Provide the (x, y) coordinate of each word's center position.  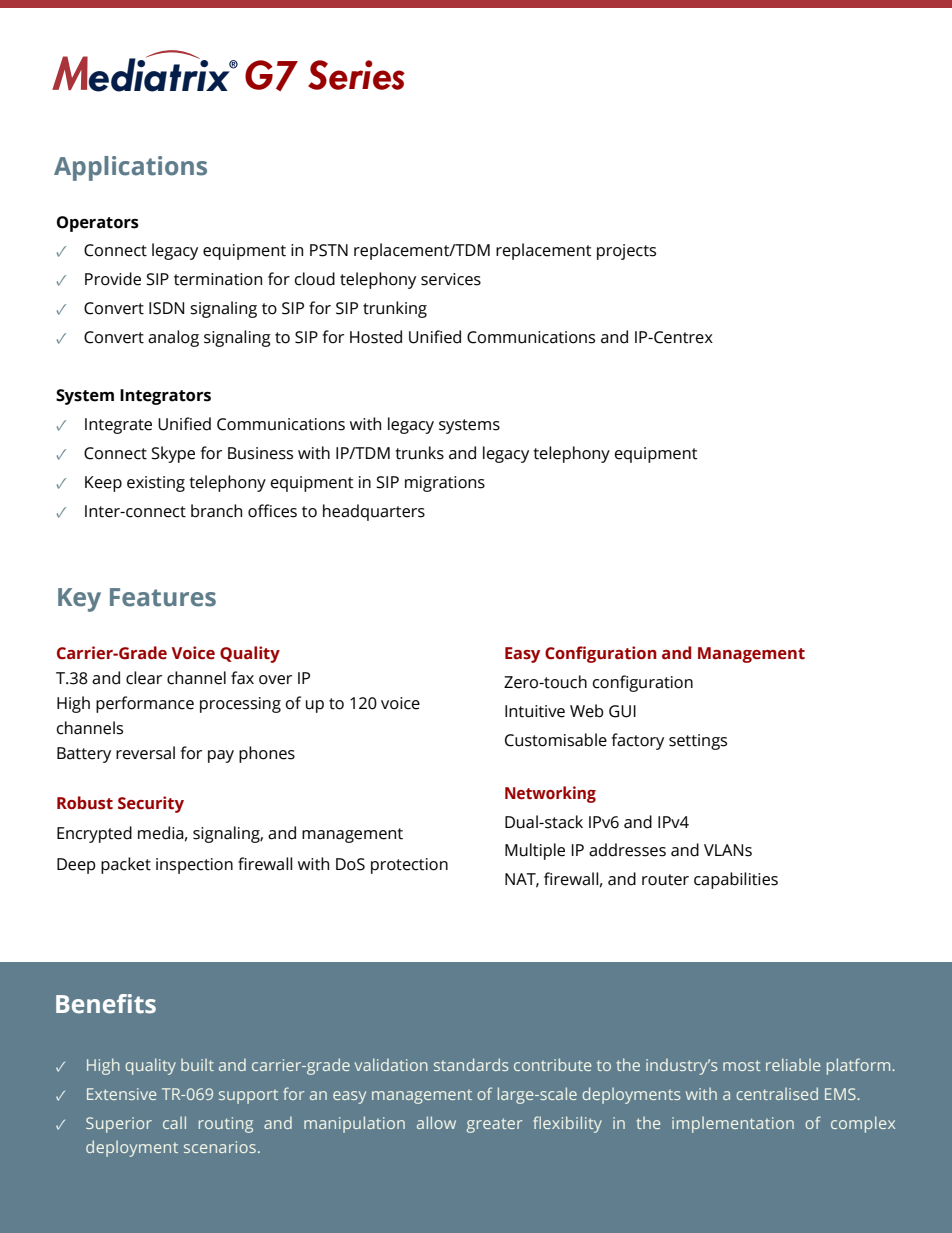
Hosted (376, 337)
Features (163, 597)
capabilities (736, 880)
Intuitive (535, 711)
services (451, 279)
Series (356, 75)
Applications (130, 168)
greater (494, 1125)
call (174, 1122)
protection (409, 866)
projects (626, 252)
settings (698, 742)
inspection (194, 866)
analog (173, 338)
